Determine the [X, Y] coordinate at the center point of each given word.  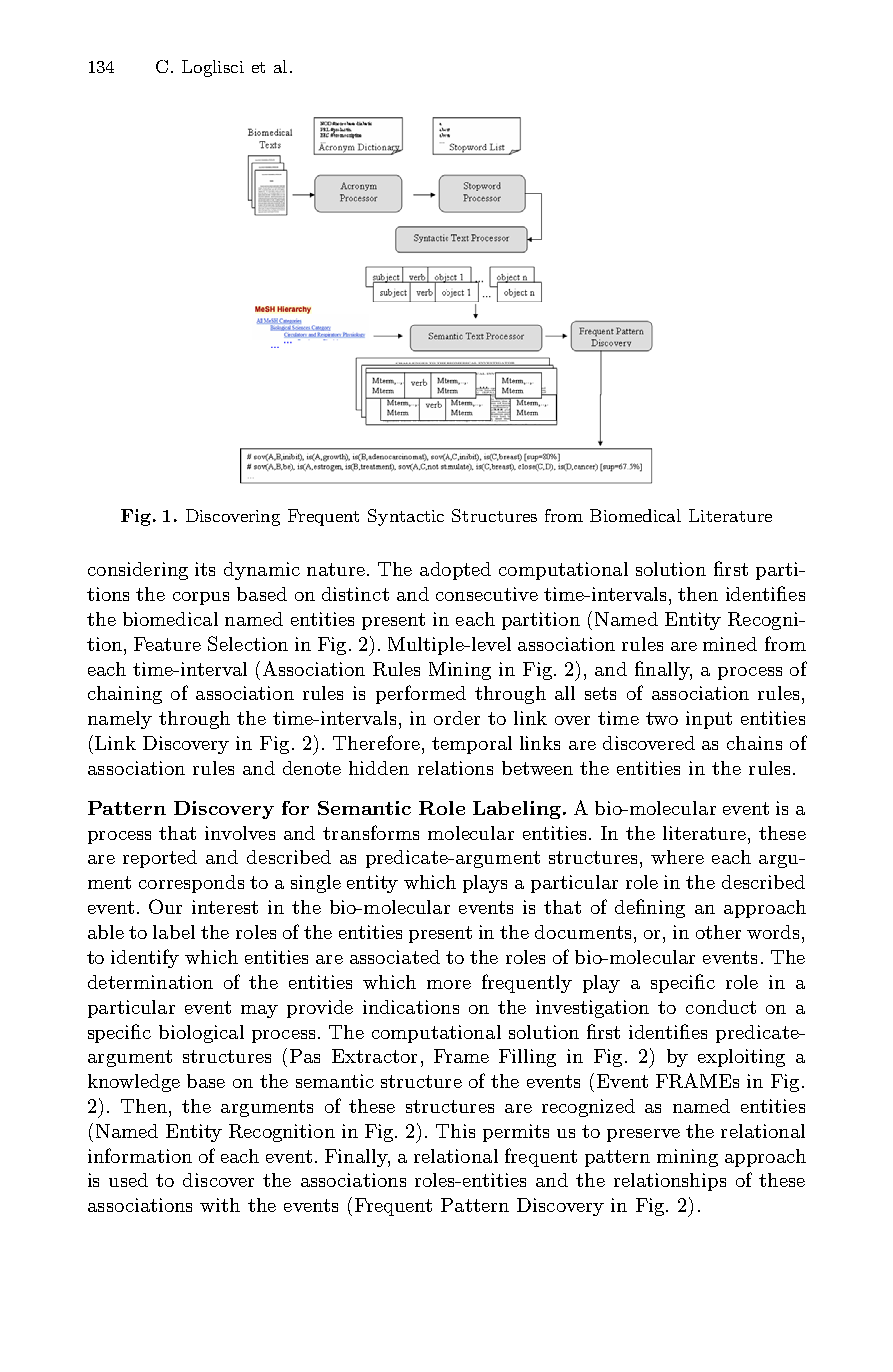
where [677, 857]
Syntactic [406, 517]
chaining [125, 695]
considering [138, 571]
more [449, 984]
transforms [371, 832]
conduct [721, 1007]
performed [421, 694]
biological [201, 1034]
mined [730, 644]
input [709, 720]
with [220, 1205]
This [455, 1131]
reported [160, 859]
